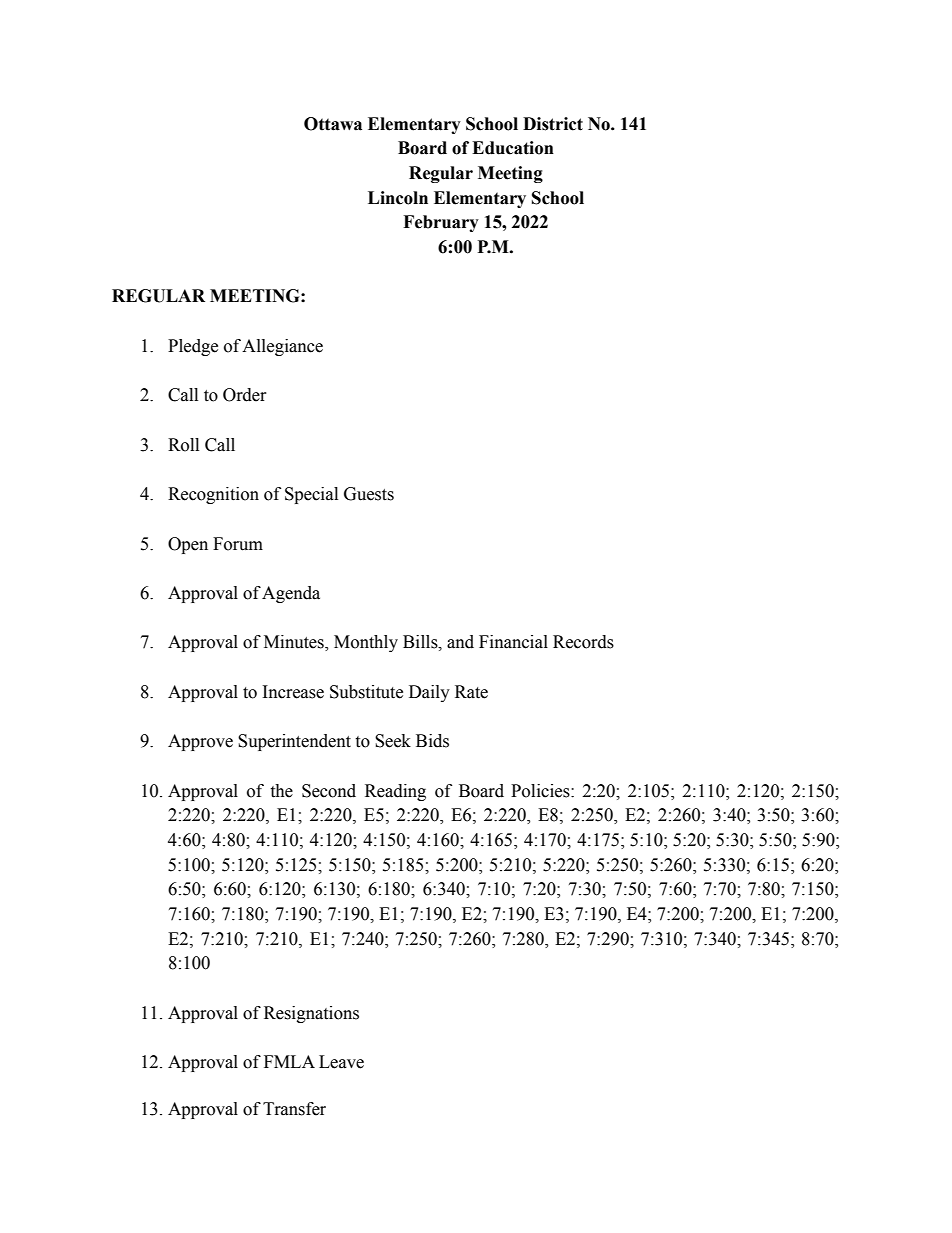  What do you see at coordinates (398, 198) in the screenshot?
I see `Lincoln` at bounding box center [398, 198].
